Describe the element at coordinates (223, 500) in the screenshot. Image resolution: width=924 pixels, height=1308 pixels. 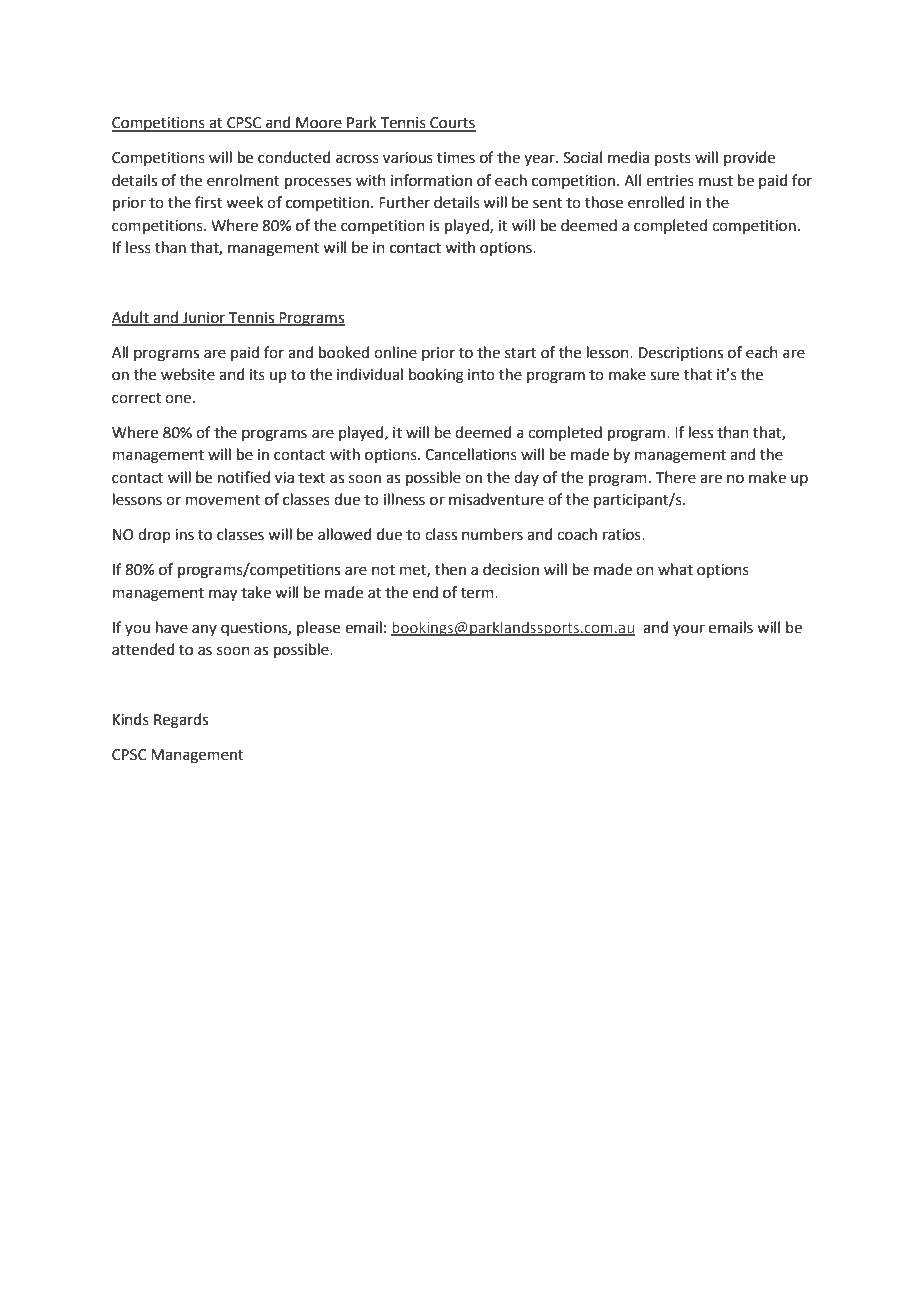
I see `movement` at that location.
